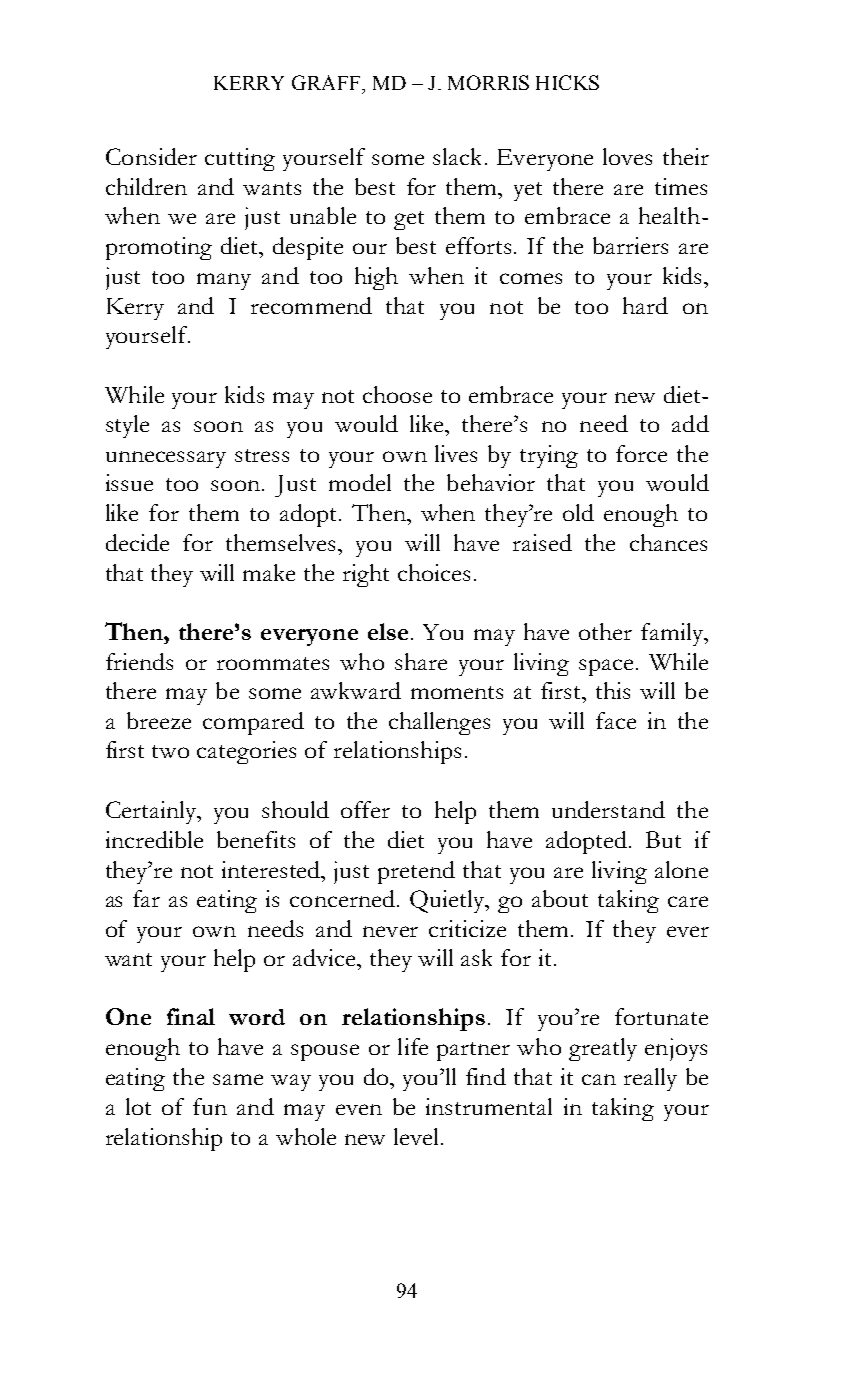  What do you see at coordinates (416, 1136) in the image?
I see `level` at bounding box center [416, 1136].
